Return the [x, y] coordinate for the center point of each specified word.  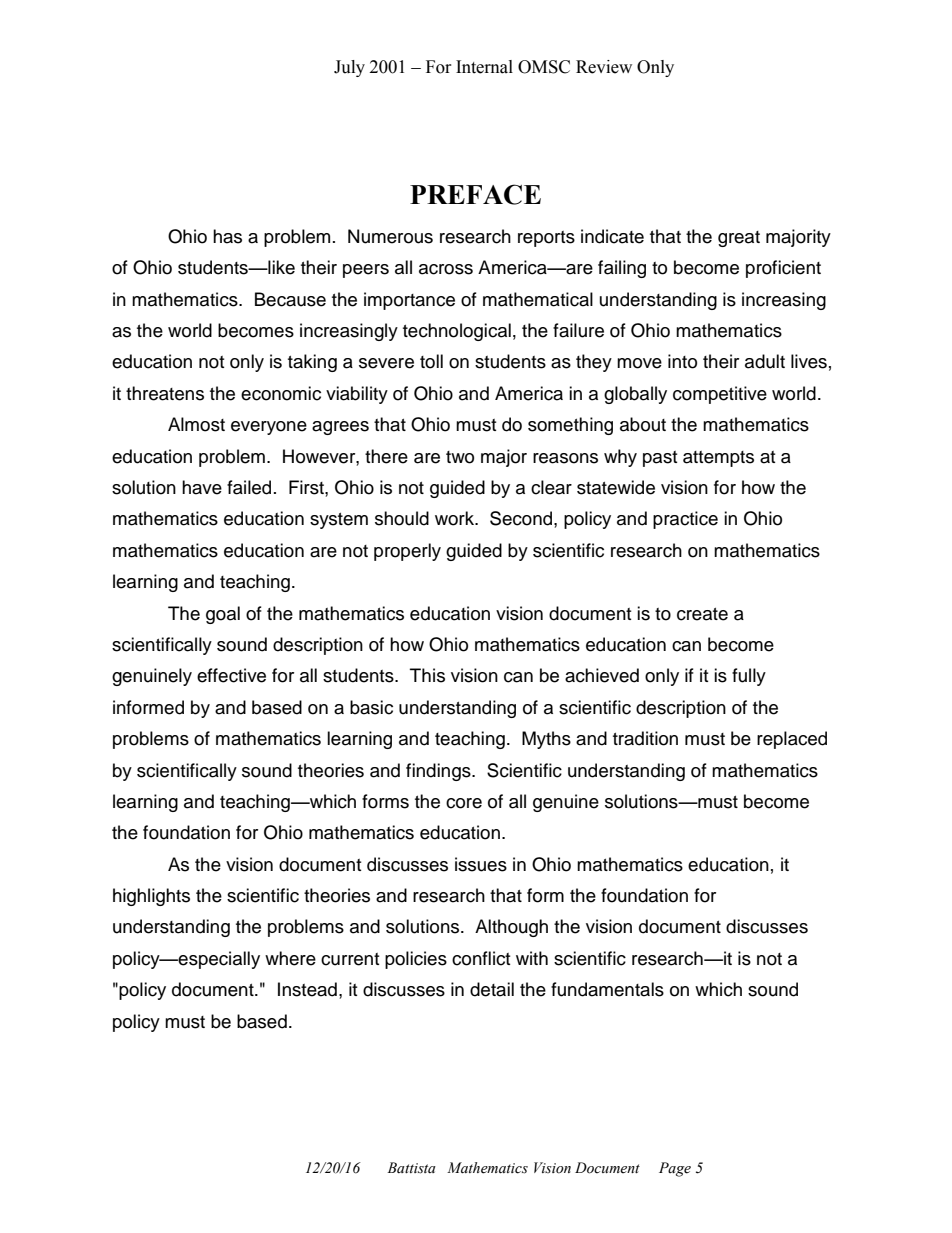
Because [290, 299]
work [456, 518]
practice [685, 520]
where [290, 958]
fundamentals [607, 989]
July [349, 68]
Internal [484, 67]
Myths [546, 740]
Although [511, 928]
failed [249, 487]
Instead [307, 989]
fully [749, 677]
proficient [783, 269]
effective [231, 675]
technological [457, 332]
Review [604, 67]
